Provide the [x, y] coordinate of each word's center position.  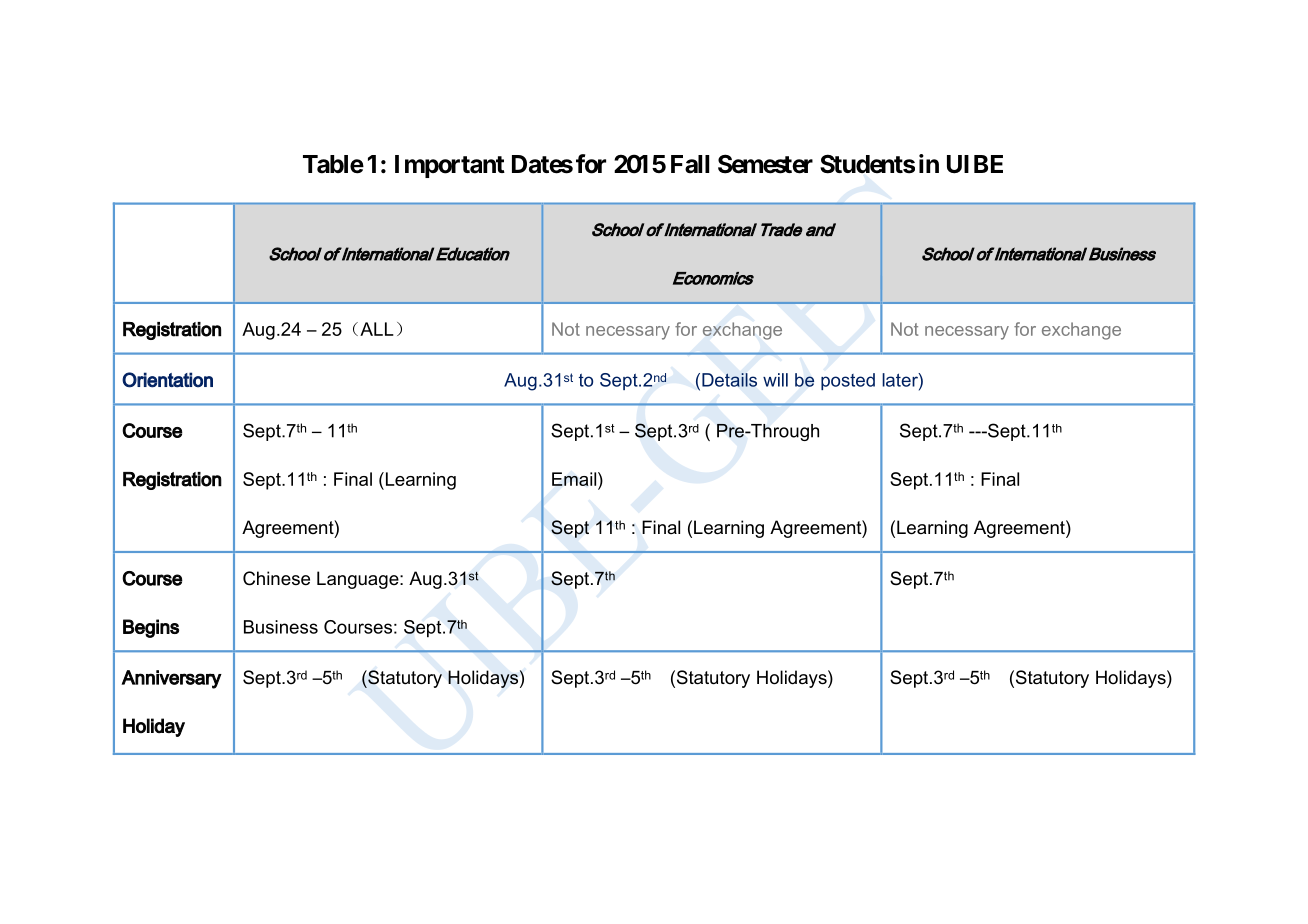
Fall [690, 164]
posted [848, 381]
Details [729, 380]
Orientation [167, 380]
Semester [765, 164]
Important [450, 166]
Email [575, 479]
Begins [151, 628]
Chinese [276, 578]
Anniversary [171, 679]
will [775, 380]
